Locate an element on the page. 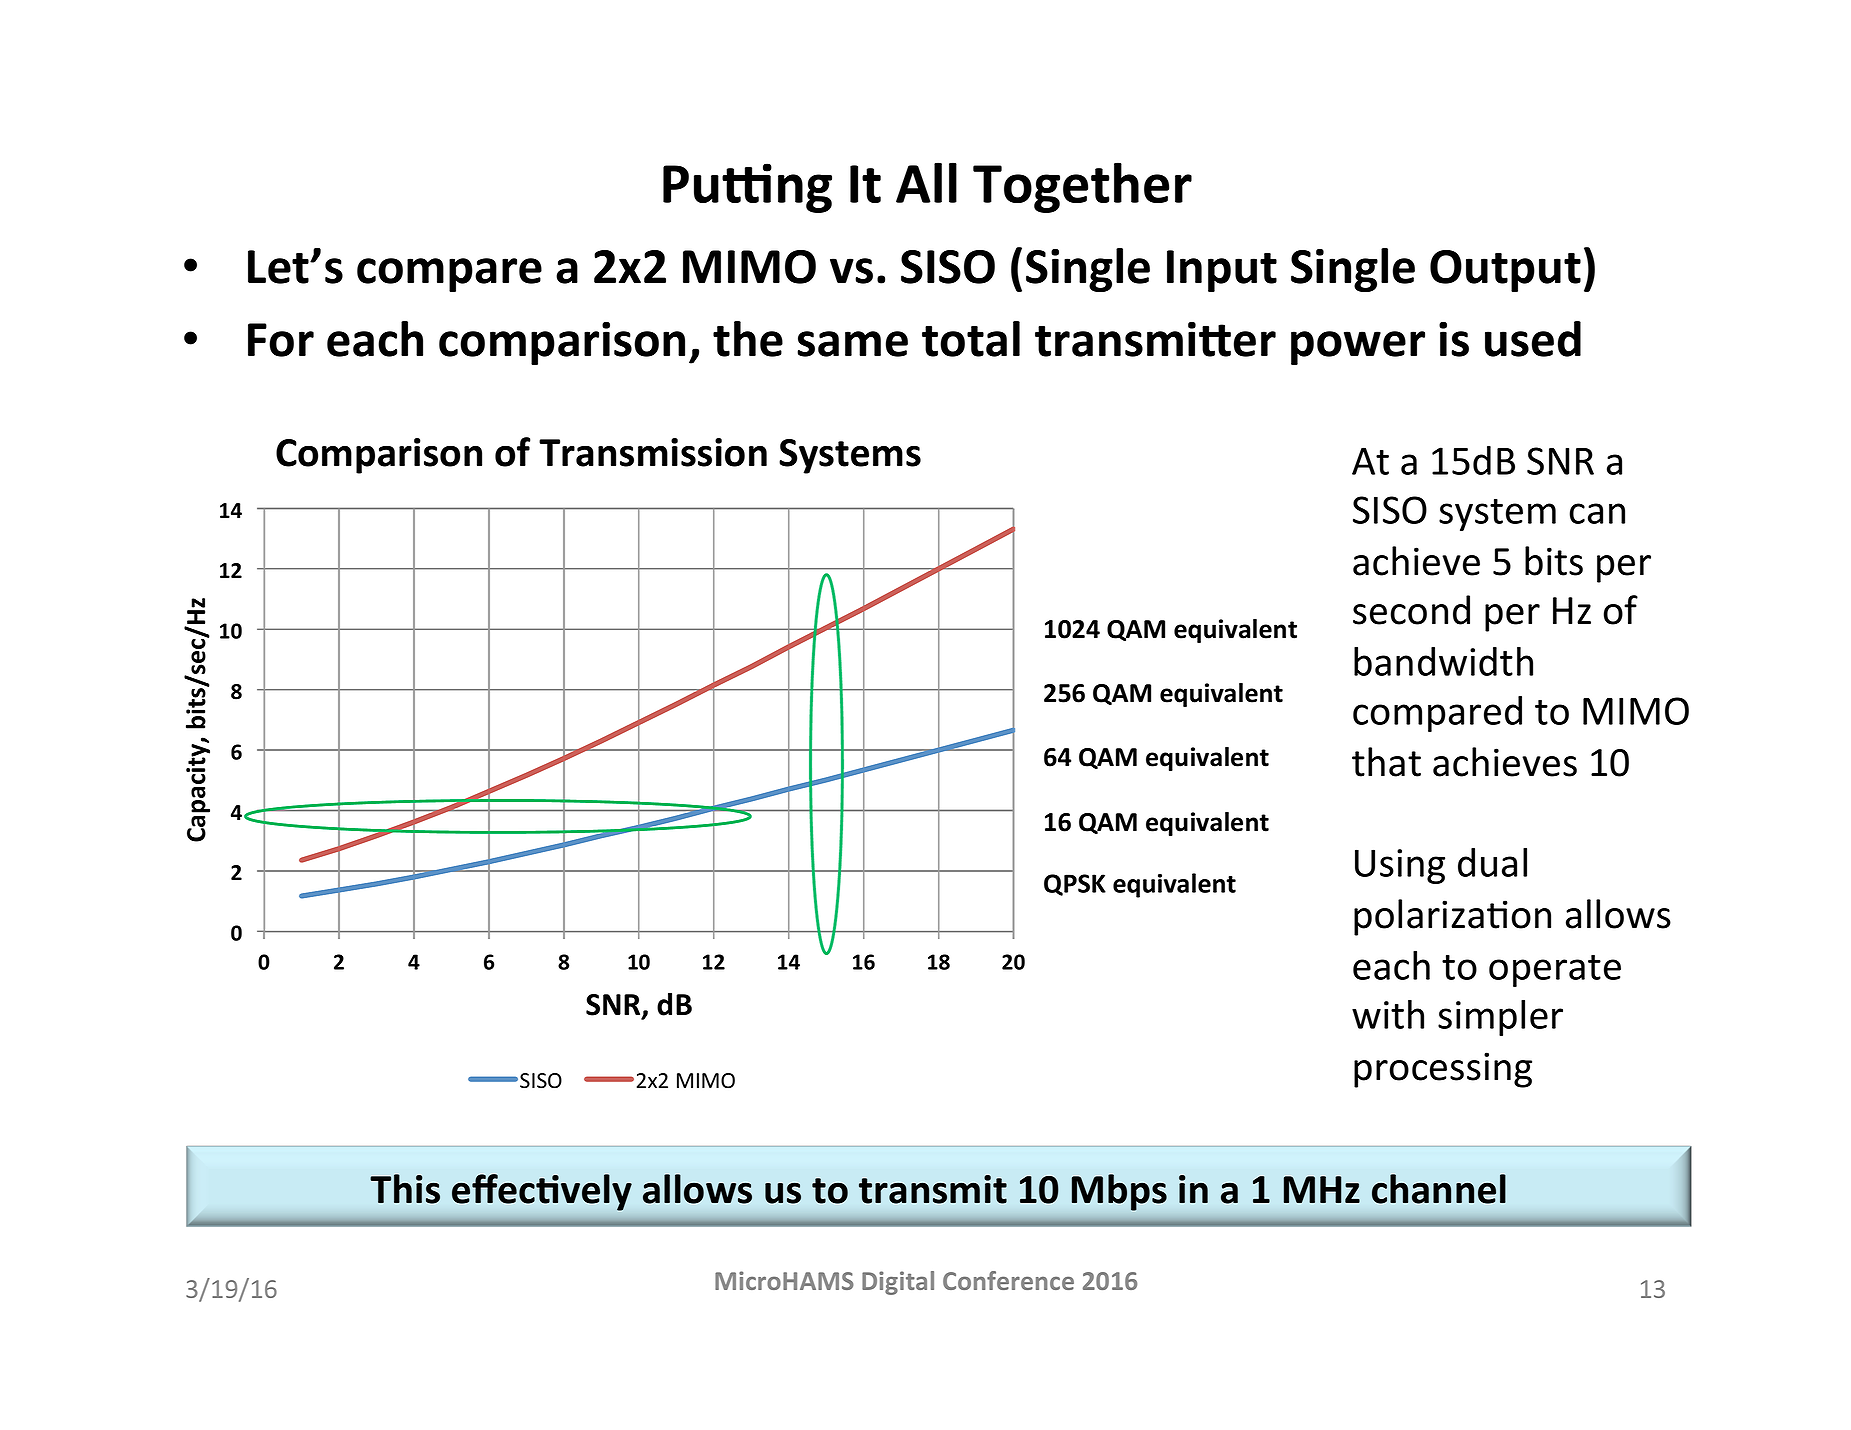 The height and width of the document is (1430, 1851). Conference is located at coordinates (1008, 1280).
